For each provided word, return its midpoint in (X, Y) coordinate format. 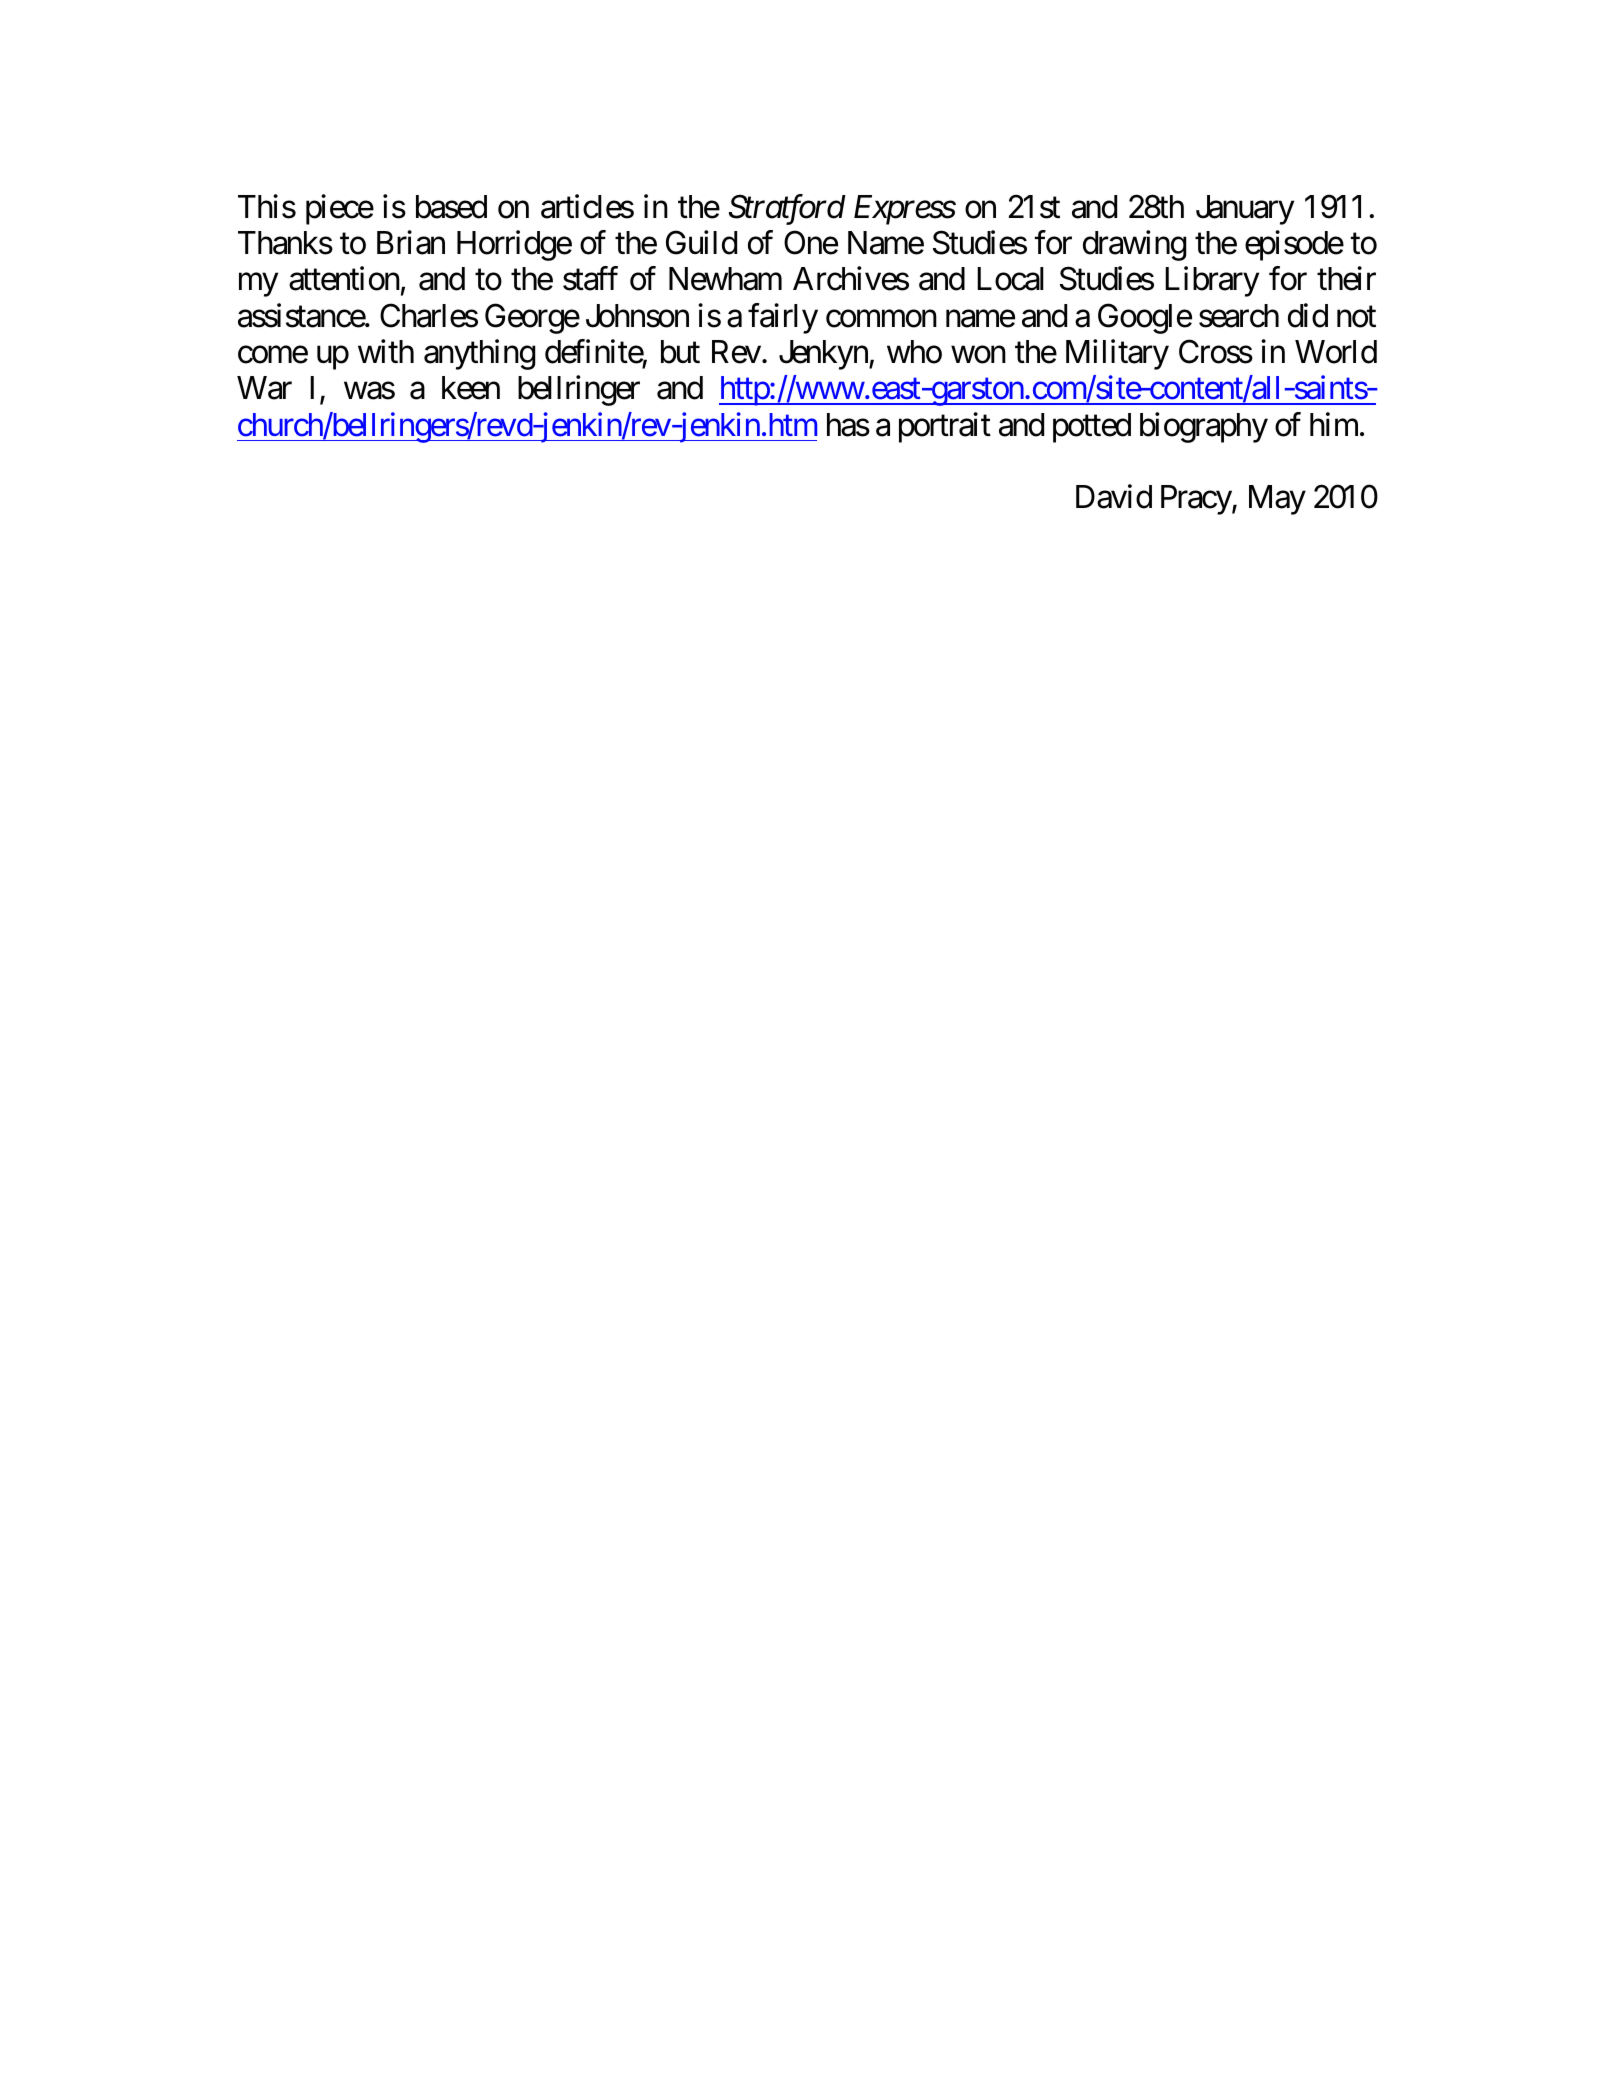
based (451, 207)
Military (1117, 354)
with (386, 351)
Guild (701, 242)
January (1245, 210)
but (680, 352)
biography (1204, 427)
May (1277, 500)
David (1114, 497)
